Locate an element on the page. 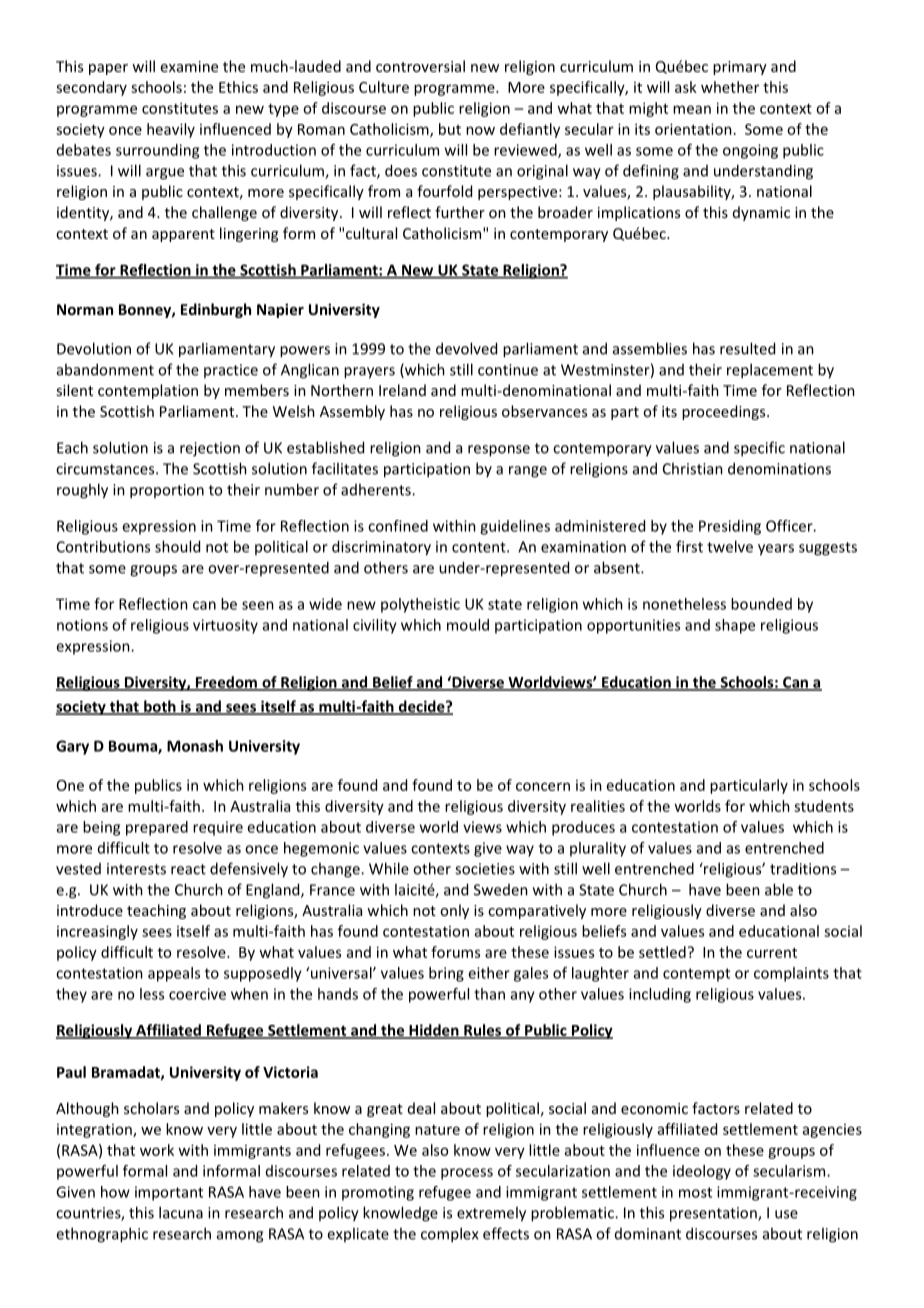  Culture is located at coordinates (384, 87).
